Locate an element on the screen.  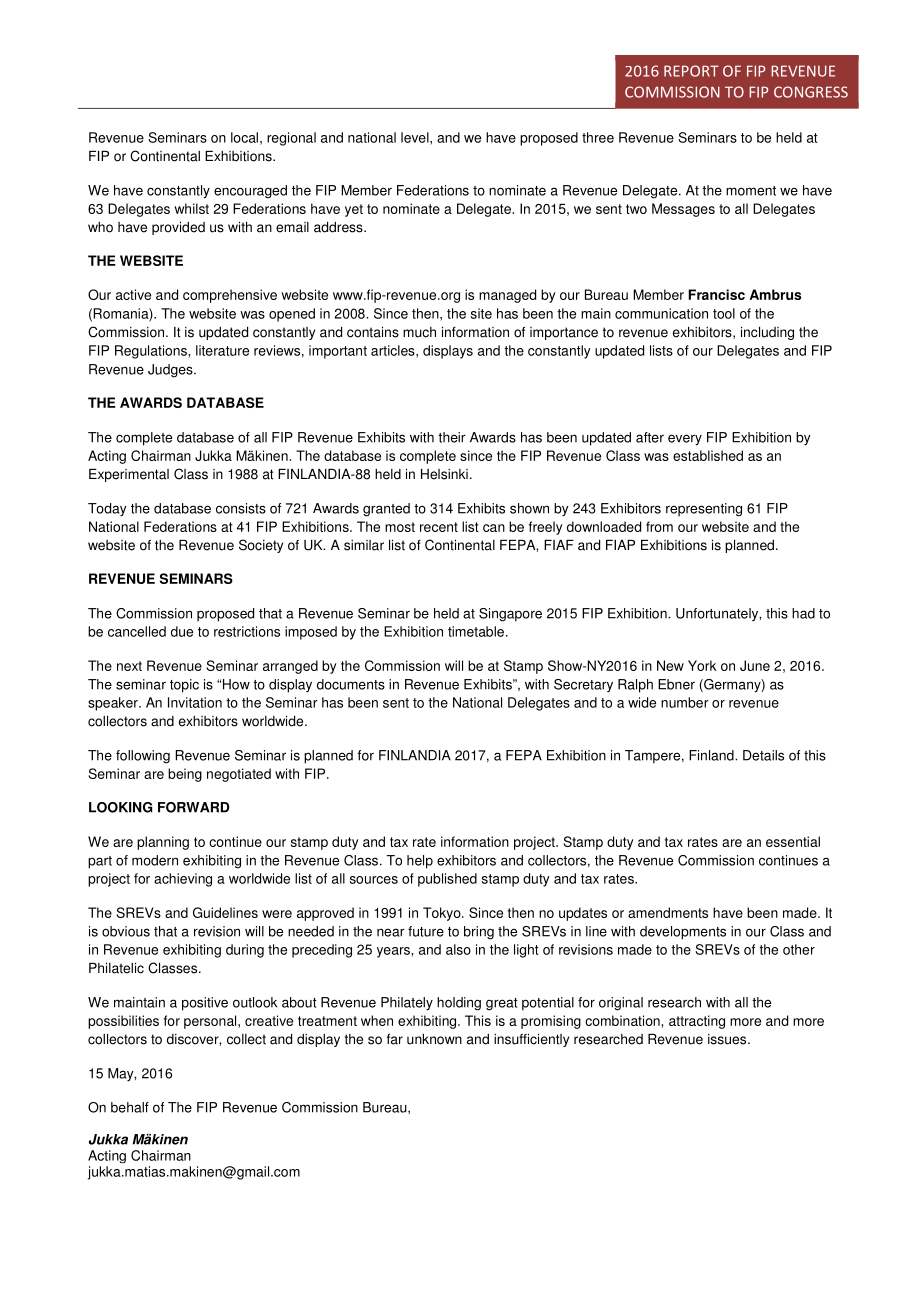
behalf is located at coordinates (130, 1107).
